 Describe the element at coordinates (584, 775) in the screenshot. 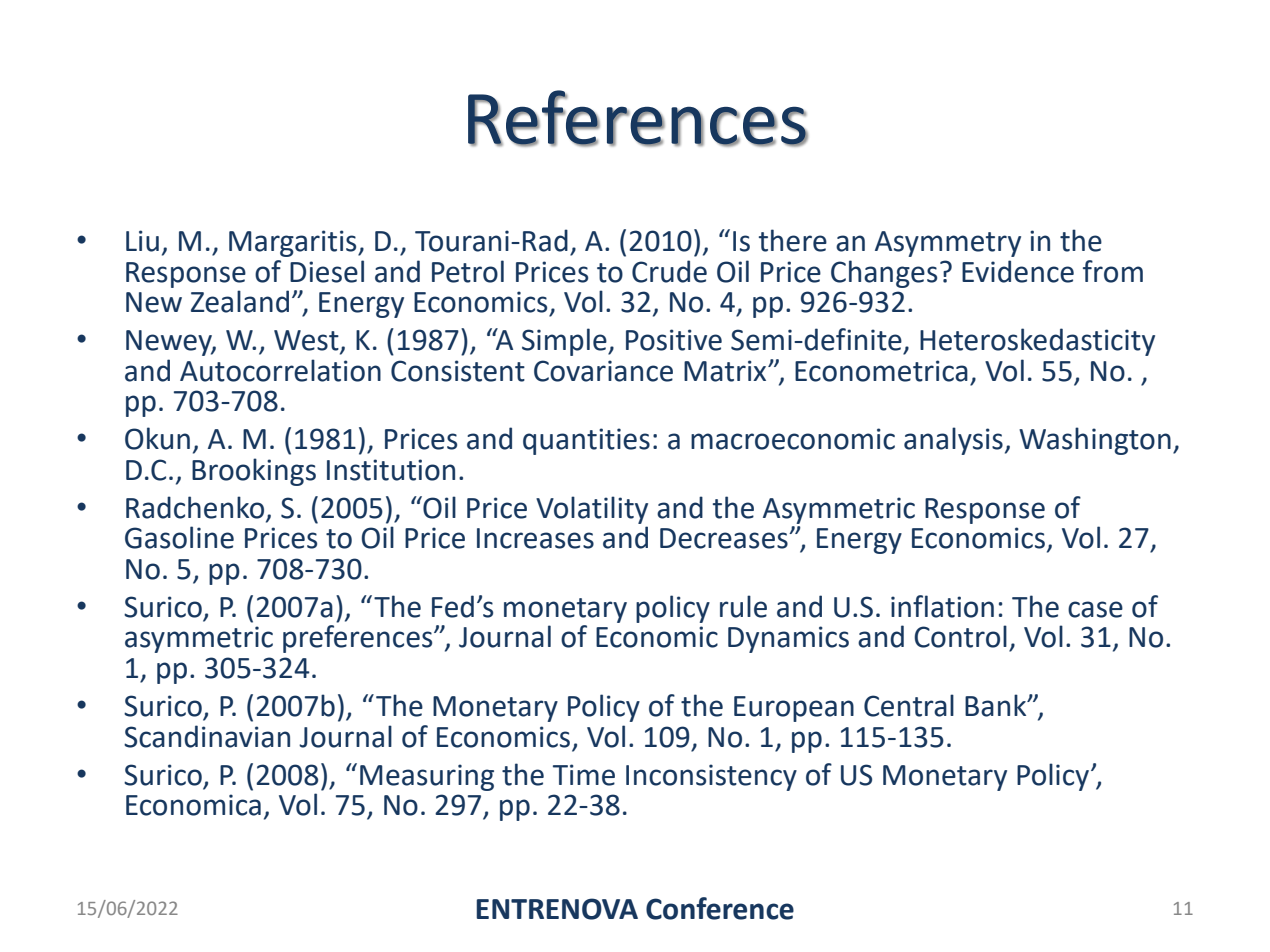

I see `Time` at that location.
